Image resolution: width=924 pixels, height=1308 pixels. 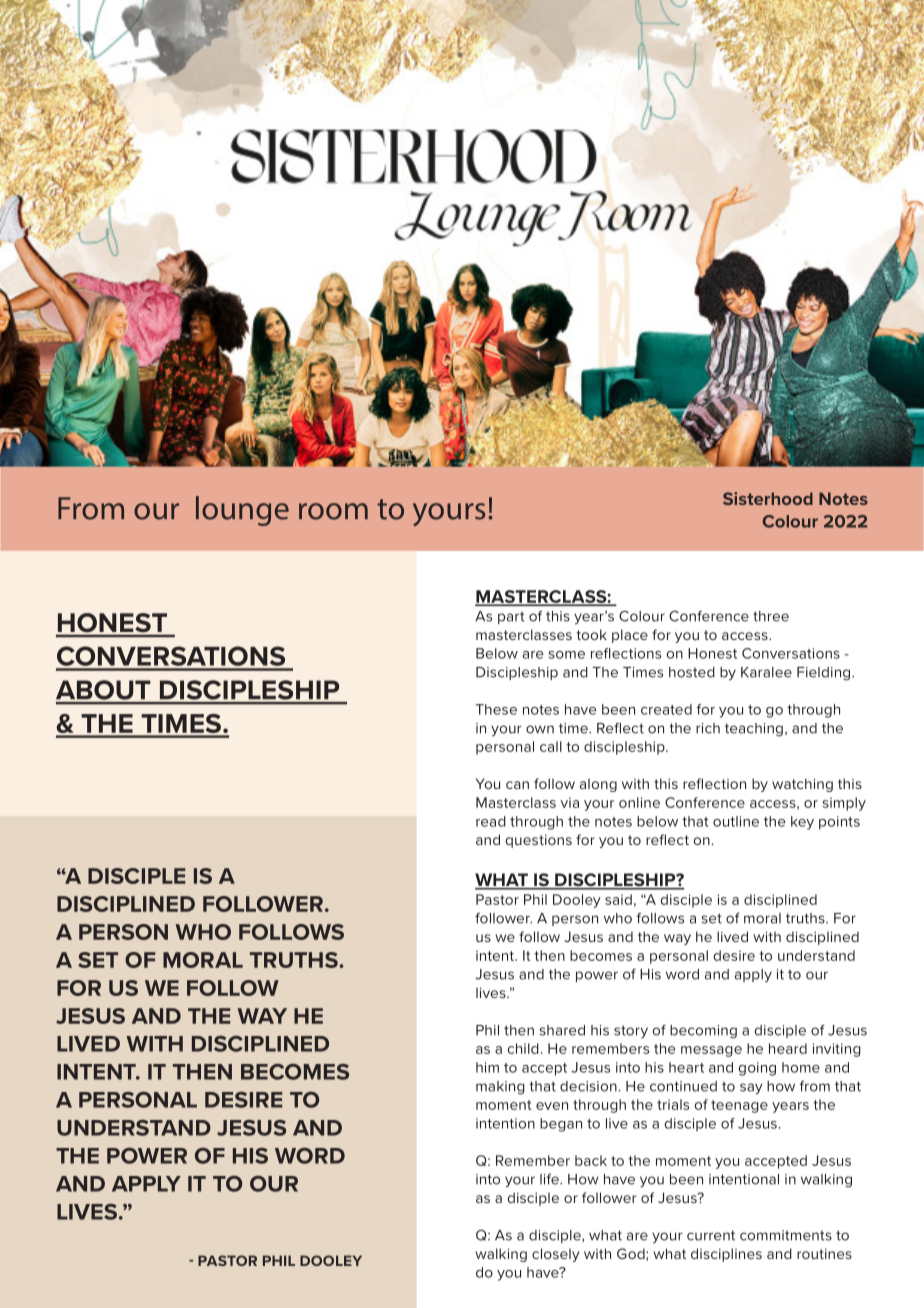 What do you see at coordinates (556, 1255) in the document?
I see `closely` at bounding box center [556, 1255].
